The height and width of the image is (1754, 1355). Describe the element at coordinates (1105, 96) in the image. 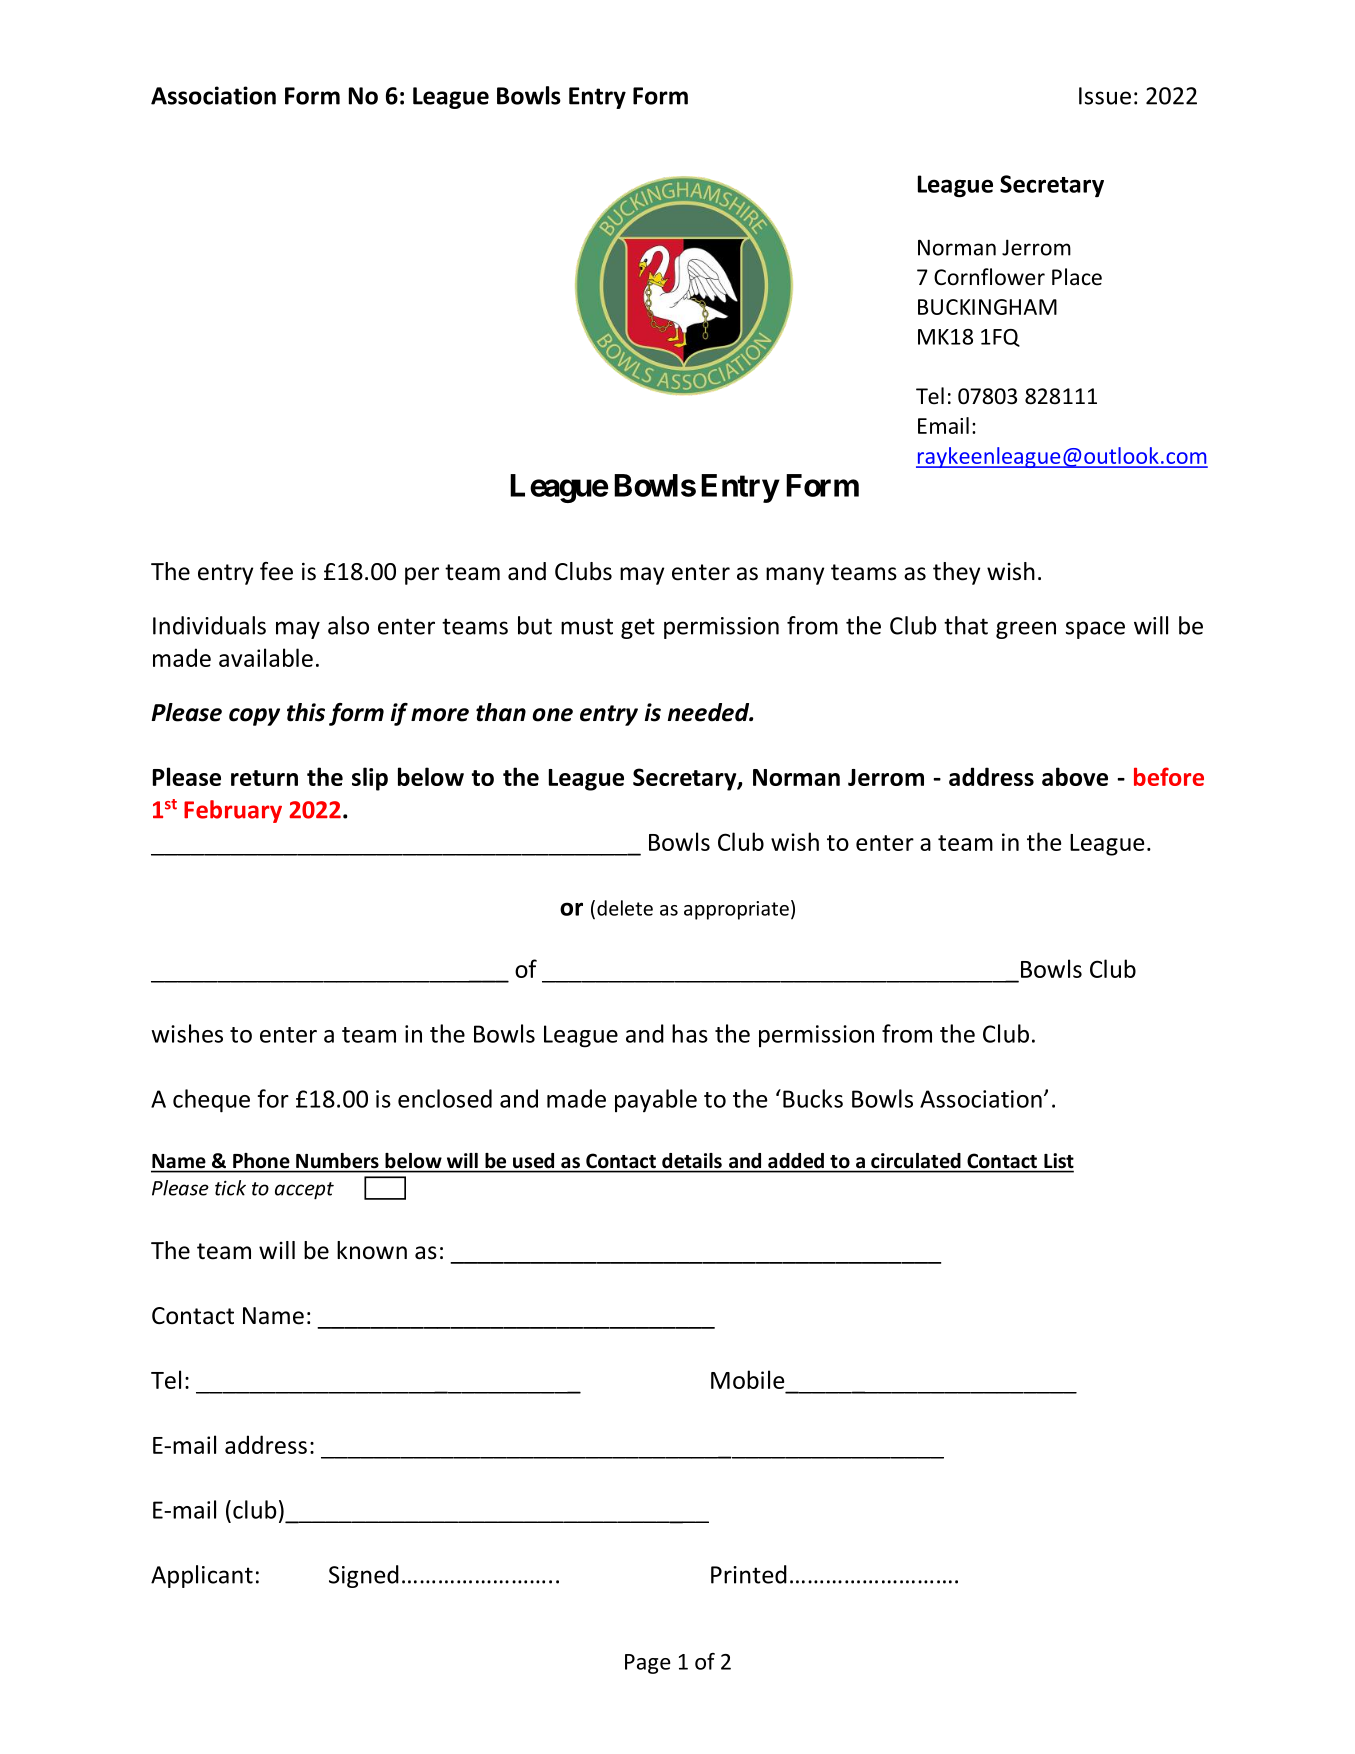

I see `Issue` at that location.
